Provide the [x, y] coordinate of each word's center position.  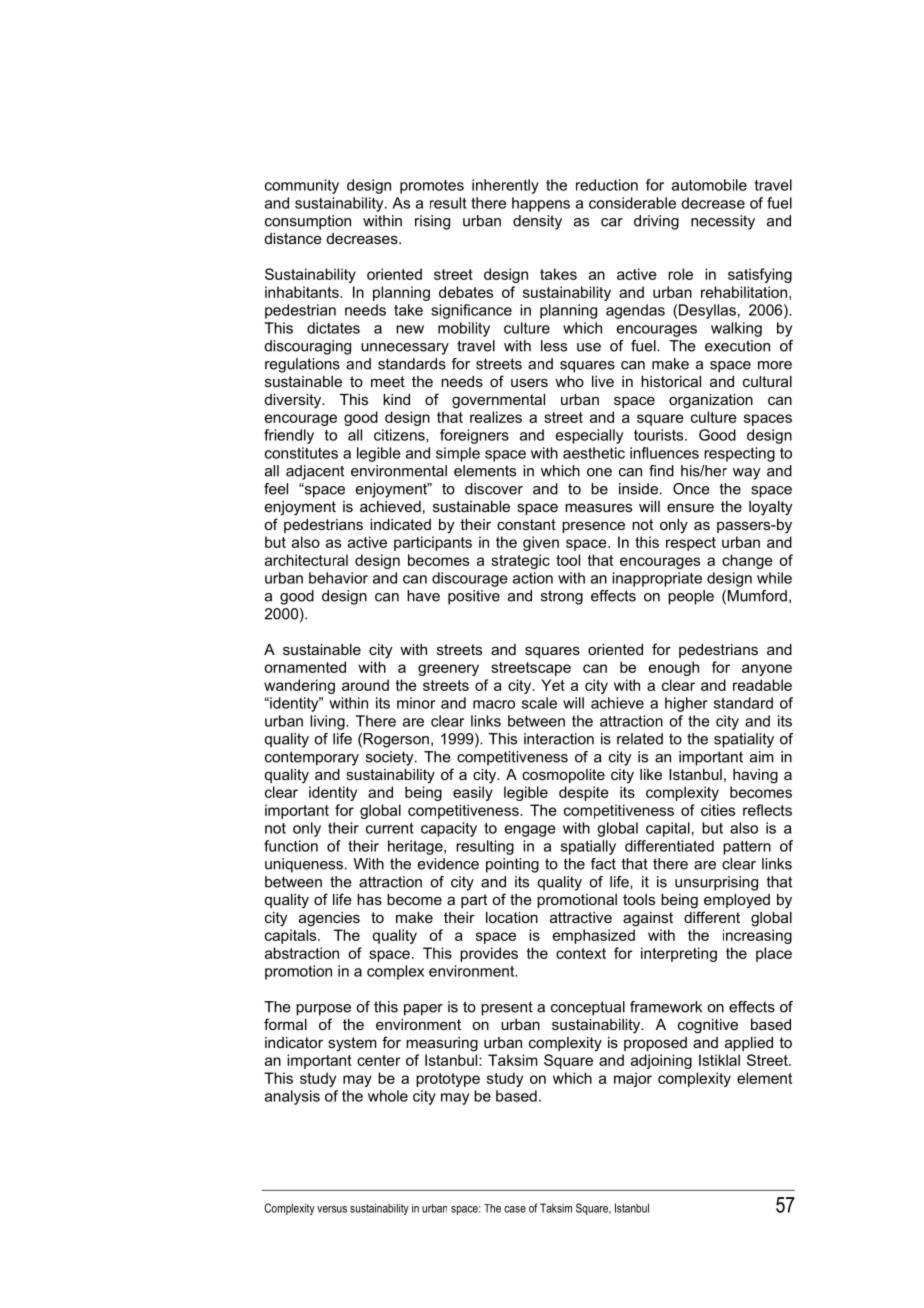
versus [332, 1209]
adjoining [661, 1061]
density [537, 222]
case [515, 1209]
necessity [723, 222]
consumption [308, 222]
